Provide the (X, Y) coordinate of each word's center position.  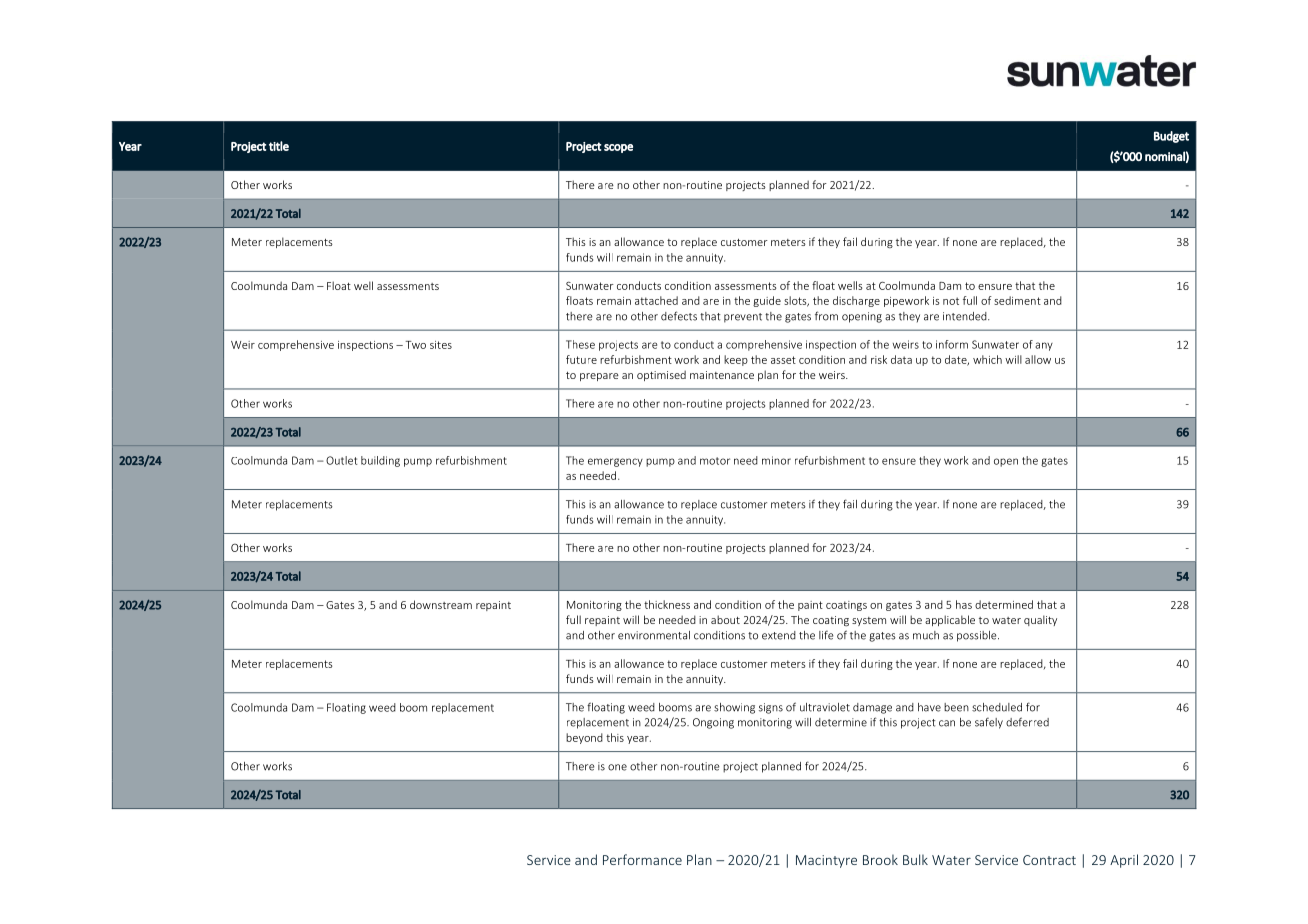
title (279, 146)
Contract (1049, 860)
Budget (1171, 137)
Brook (880, 859)
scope (618, 148)
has (964, 604)
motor (715, 461)
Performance (642, 859)
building (380, 461)
